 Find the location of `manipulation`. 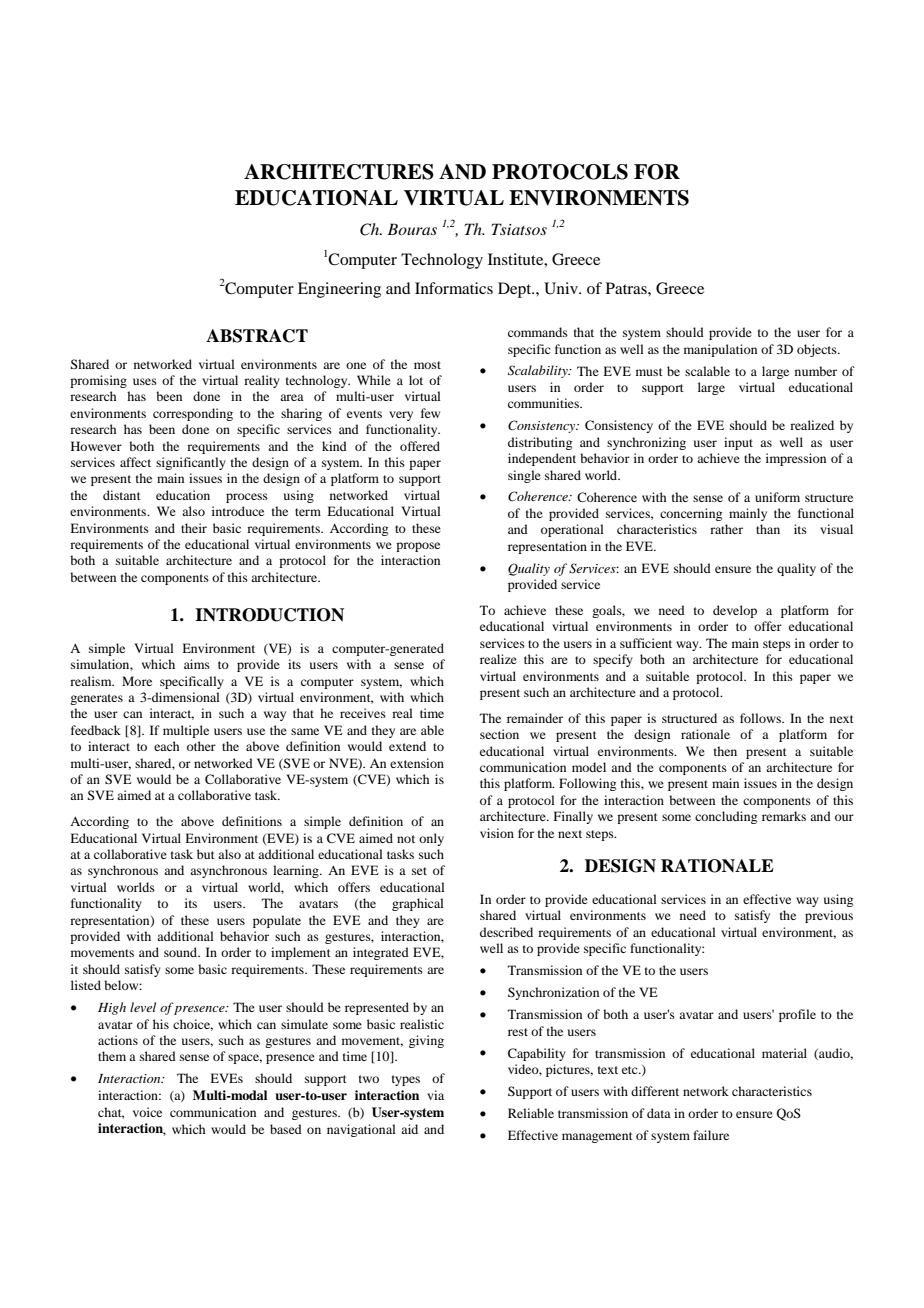

manipulation is located at coordinates (720, 350).
